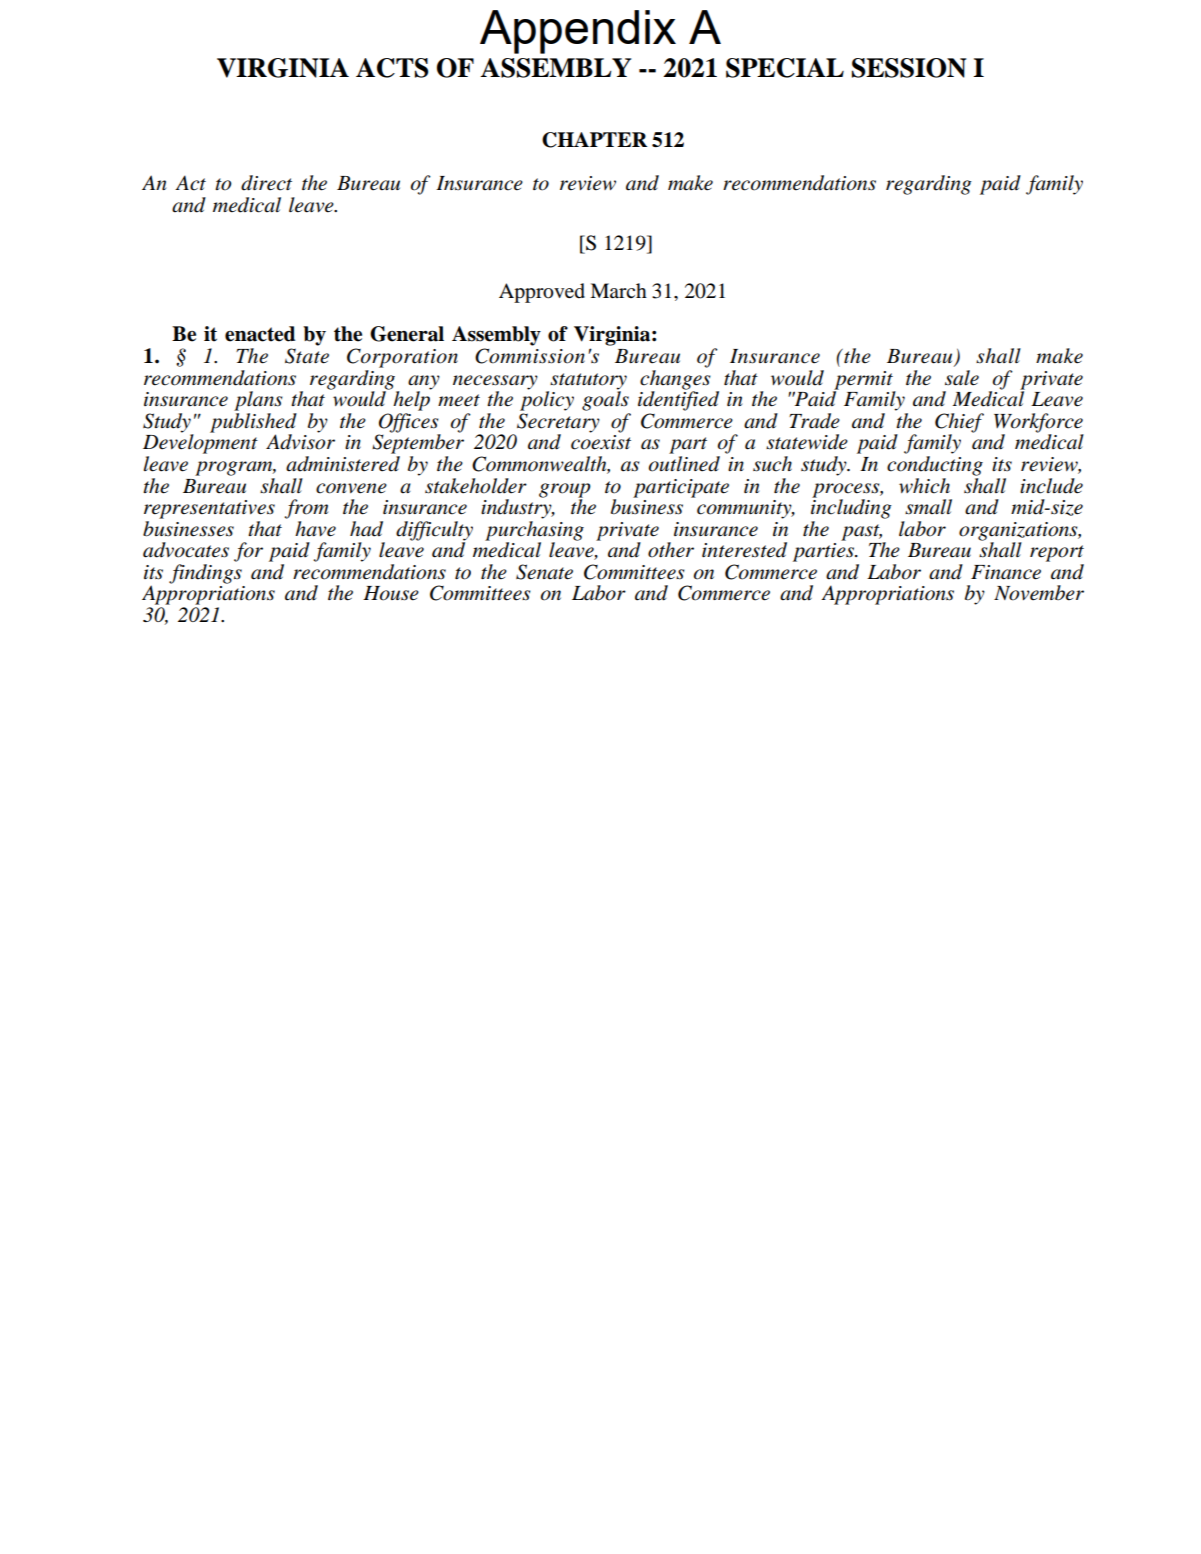 This document has height=1554, width=1201. What do you see at coordinates (260, 334) in the document?
I see `enacted` at bounding box center [260, 334].
